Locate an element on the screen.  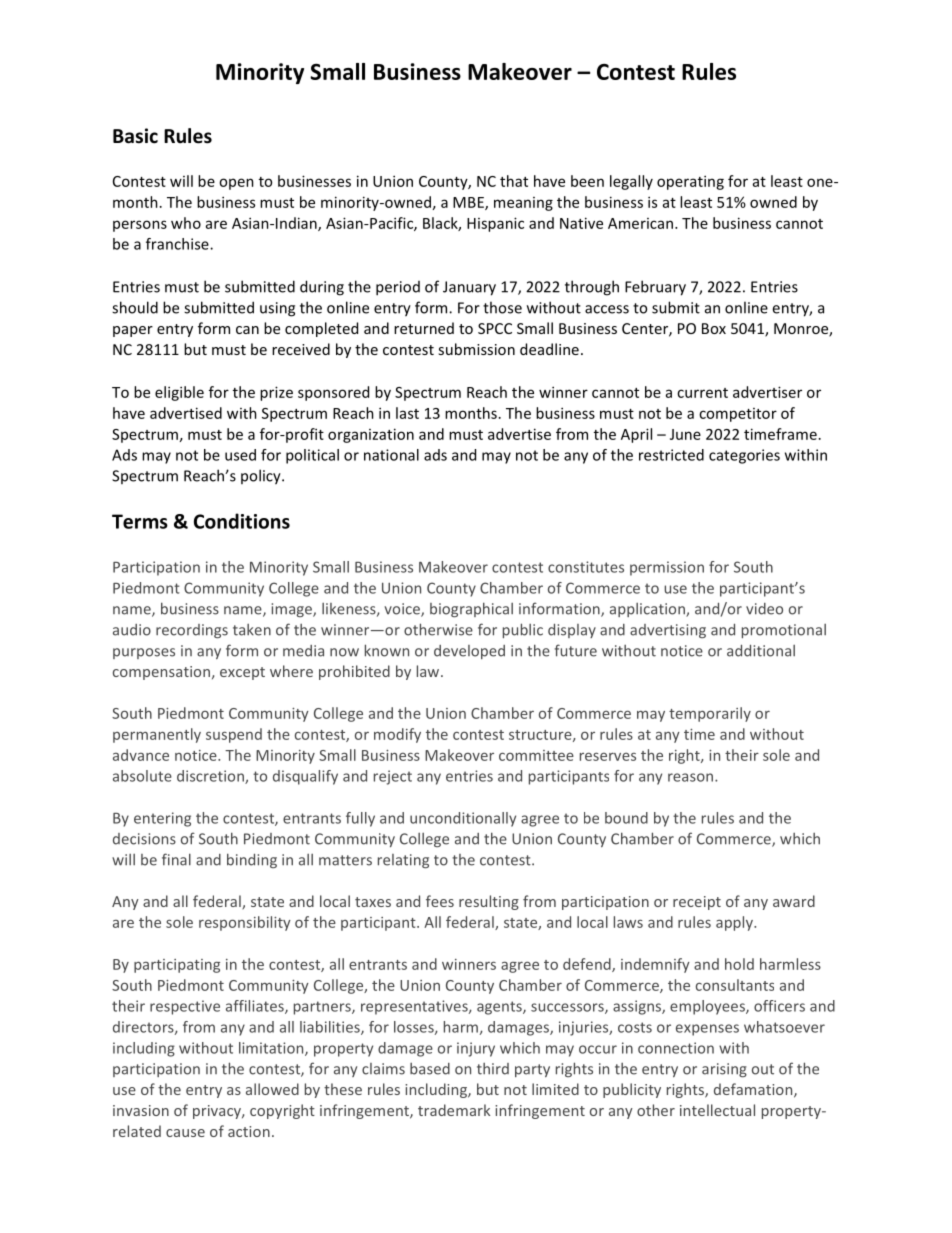
advertising is located at coordinates (668, 631).
